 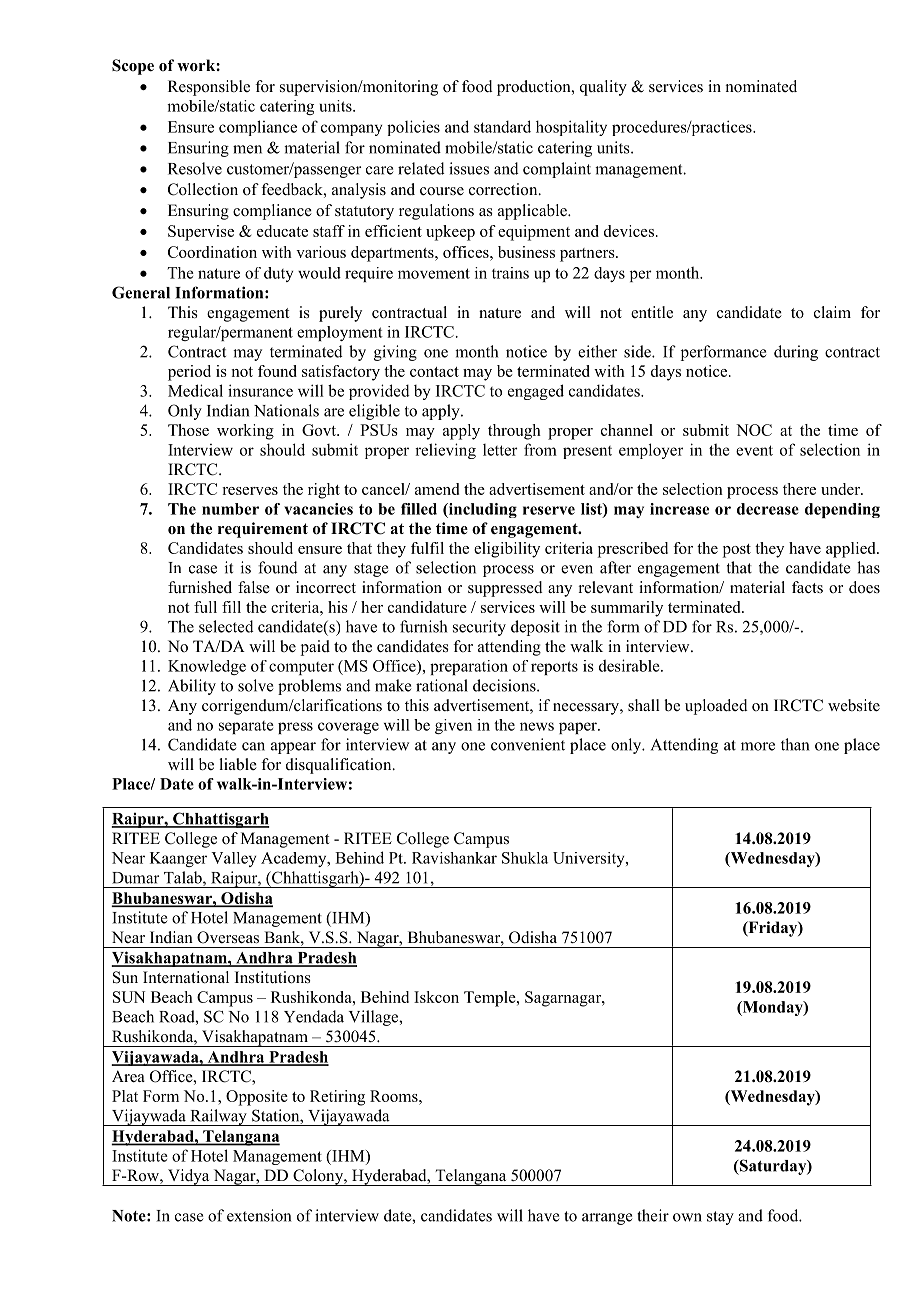 I want to click on quality, so click(x=603, y=88).
